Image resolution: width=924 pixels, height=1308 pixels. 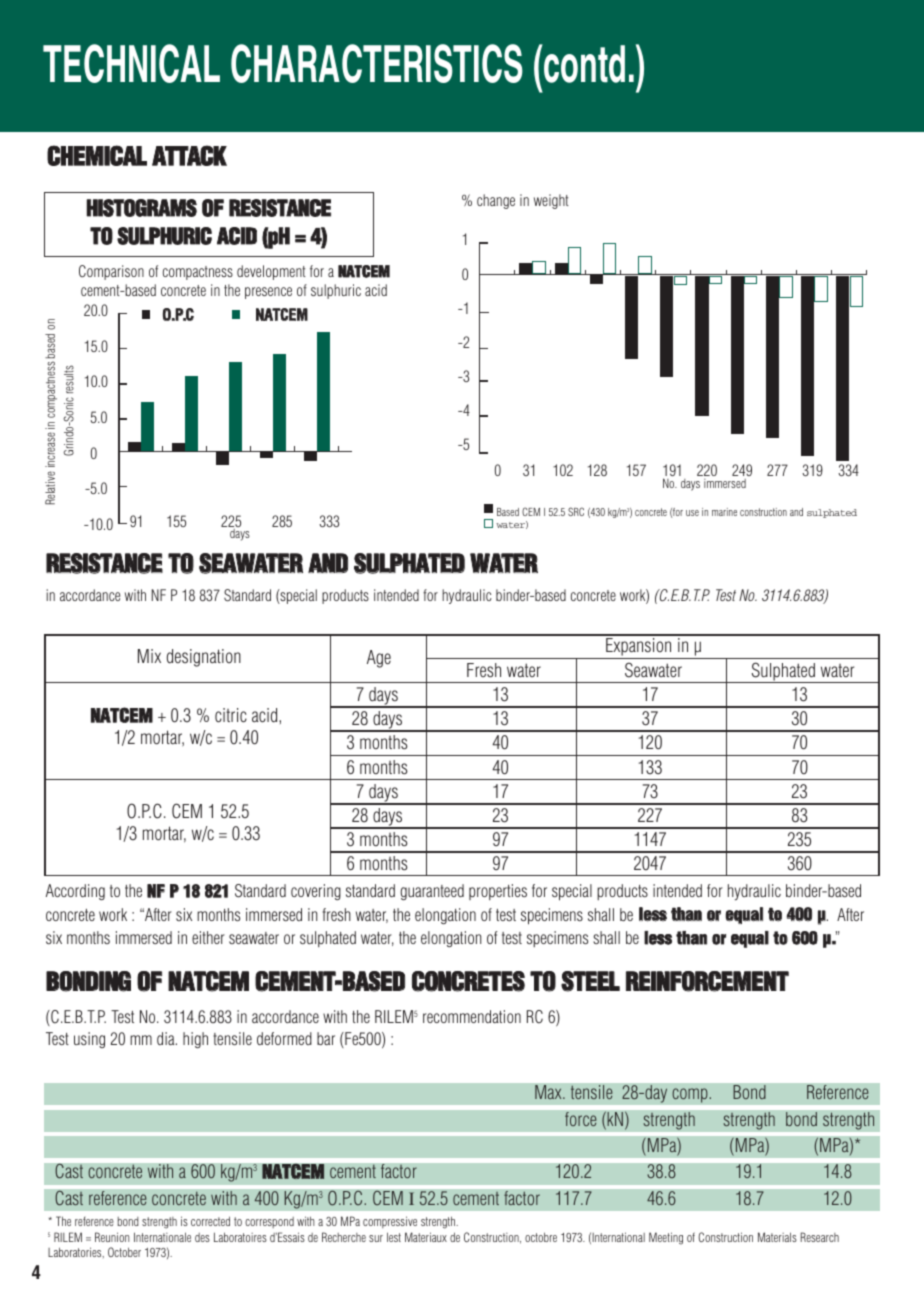 I want to click on CHARACTERISTICS, so click(x=377, y=63).
